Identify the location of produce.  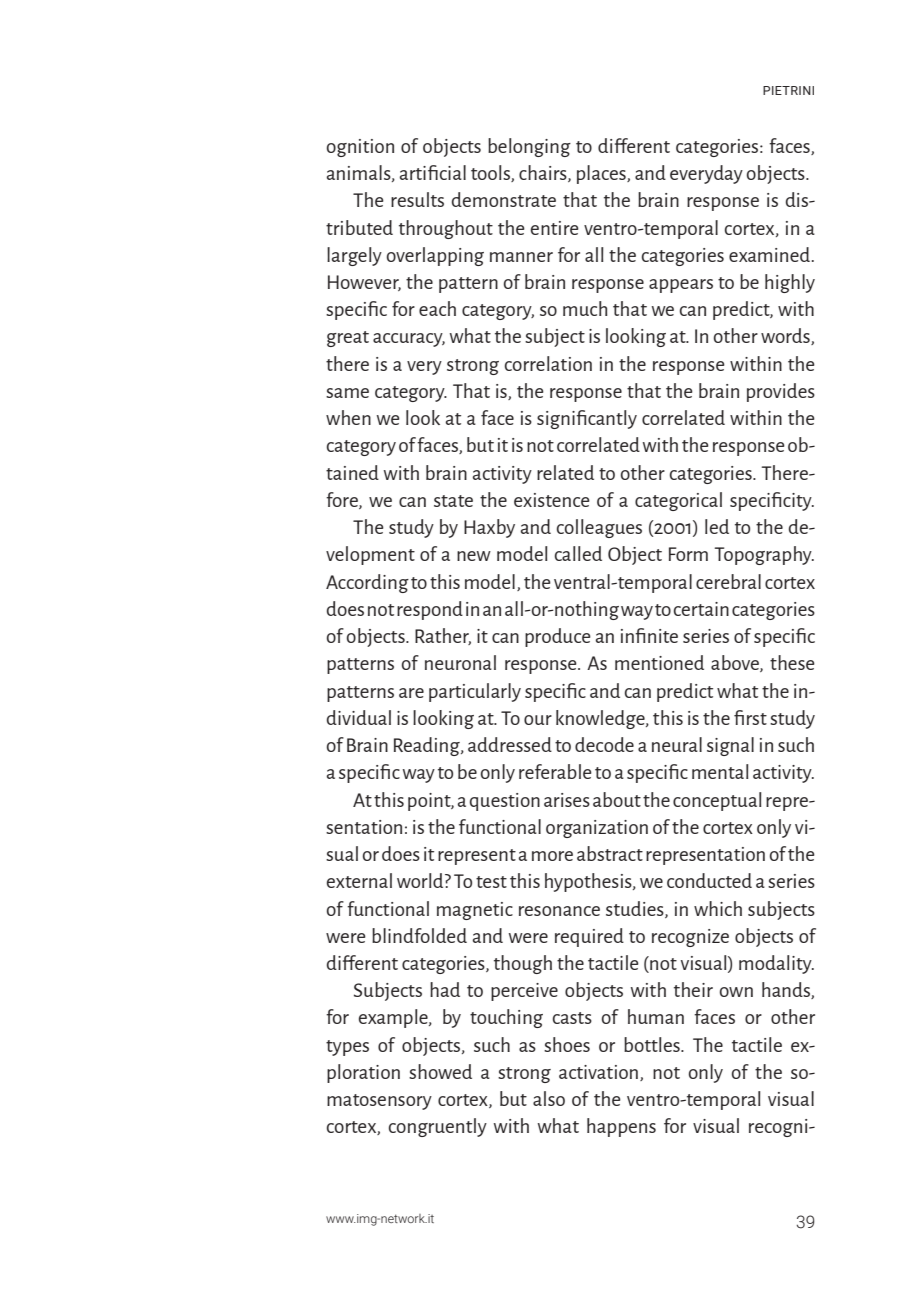
(558, 637).
